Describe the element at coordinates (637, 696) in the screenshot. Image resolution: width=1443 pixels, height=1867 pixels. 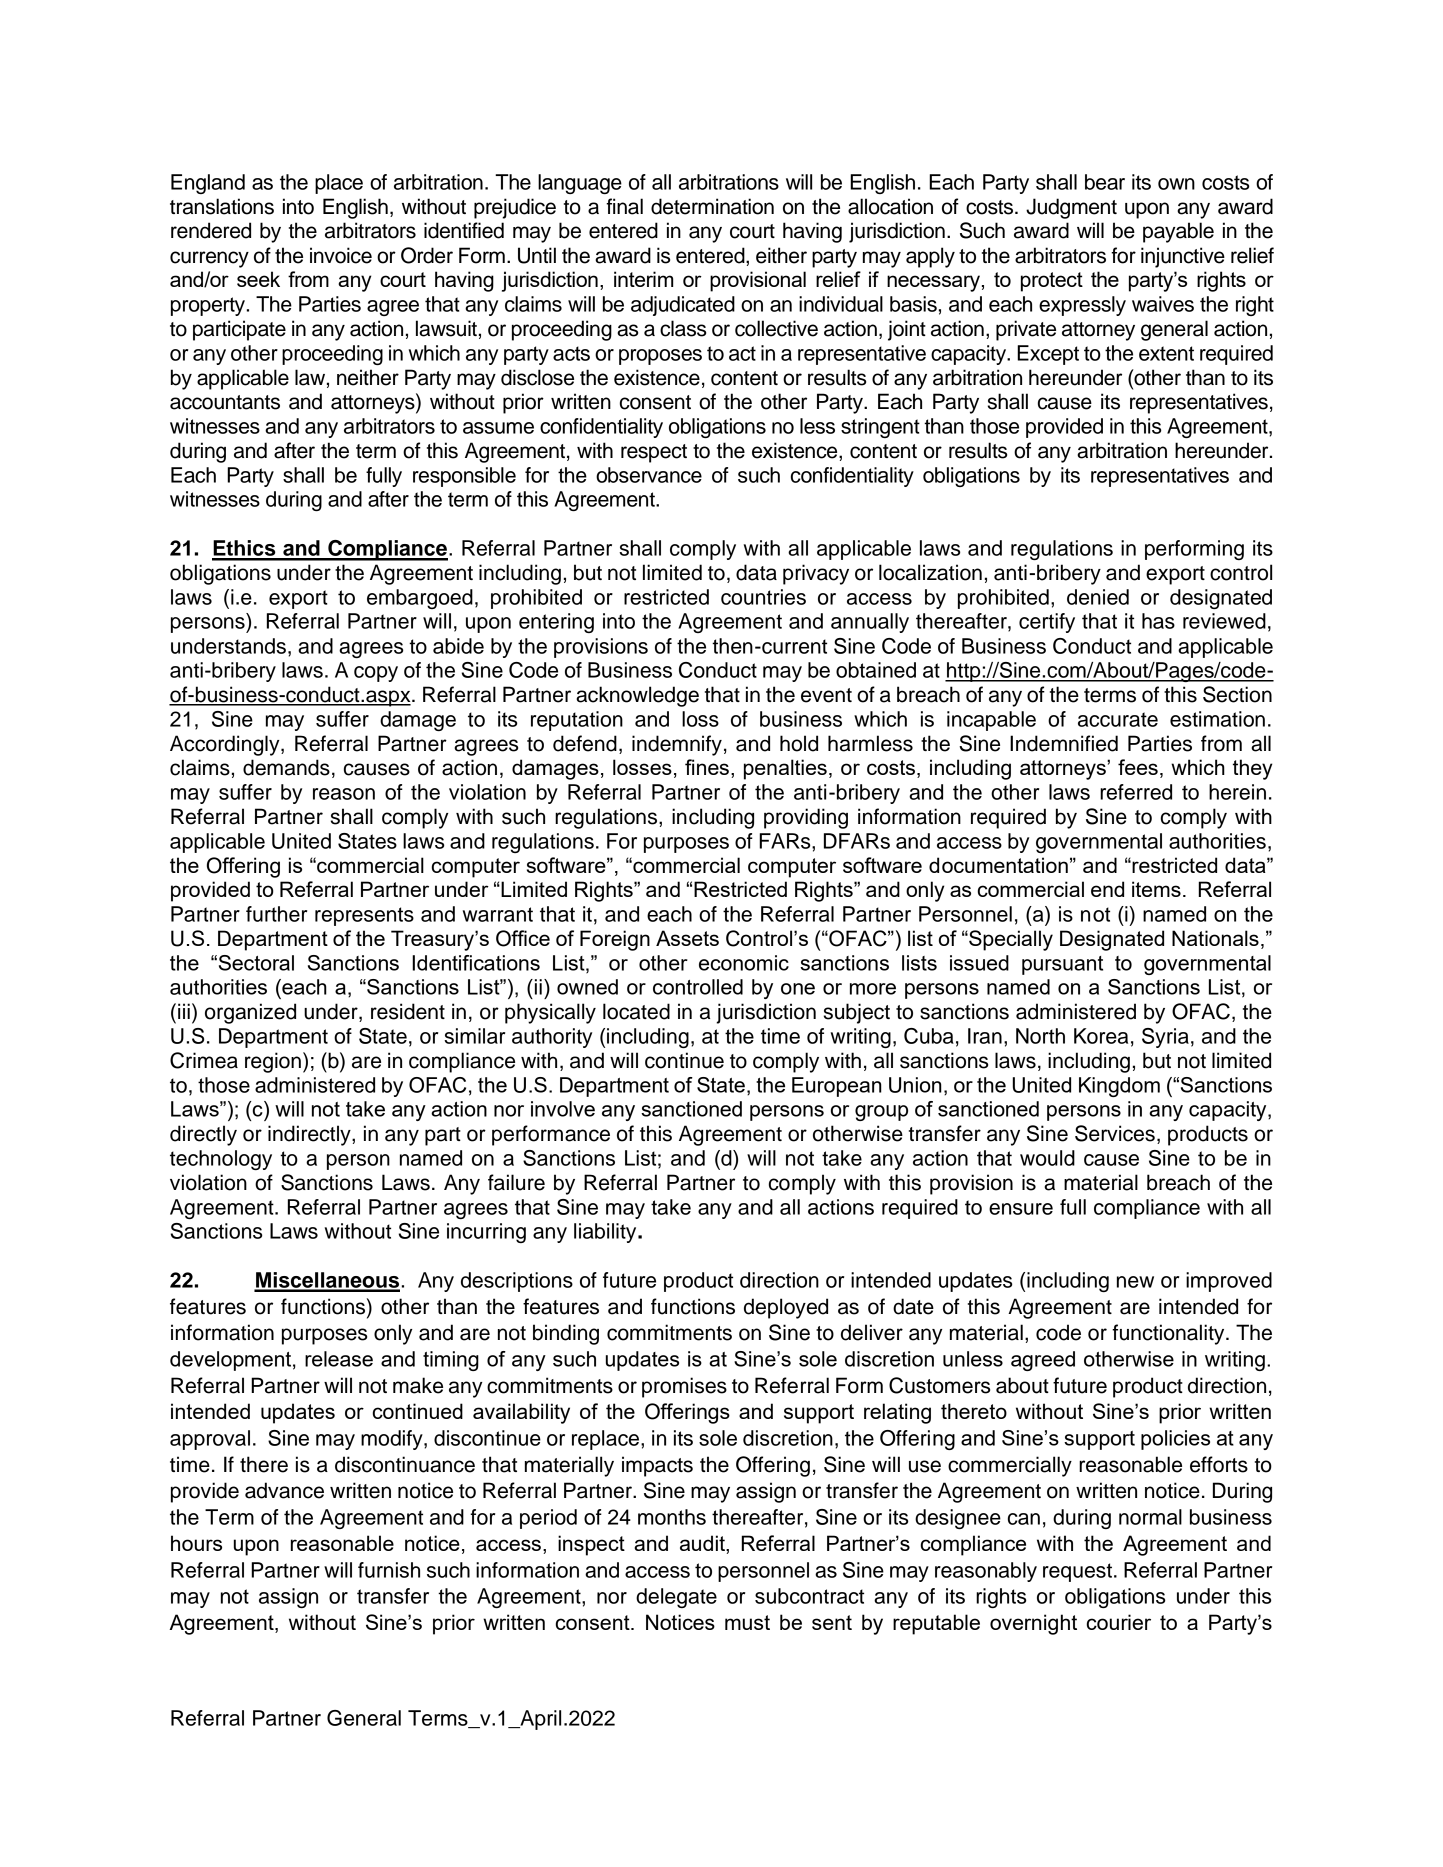
I see `acknowledge` at that location.
